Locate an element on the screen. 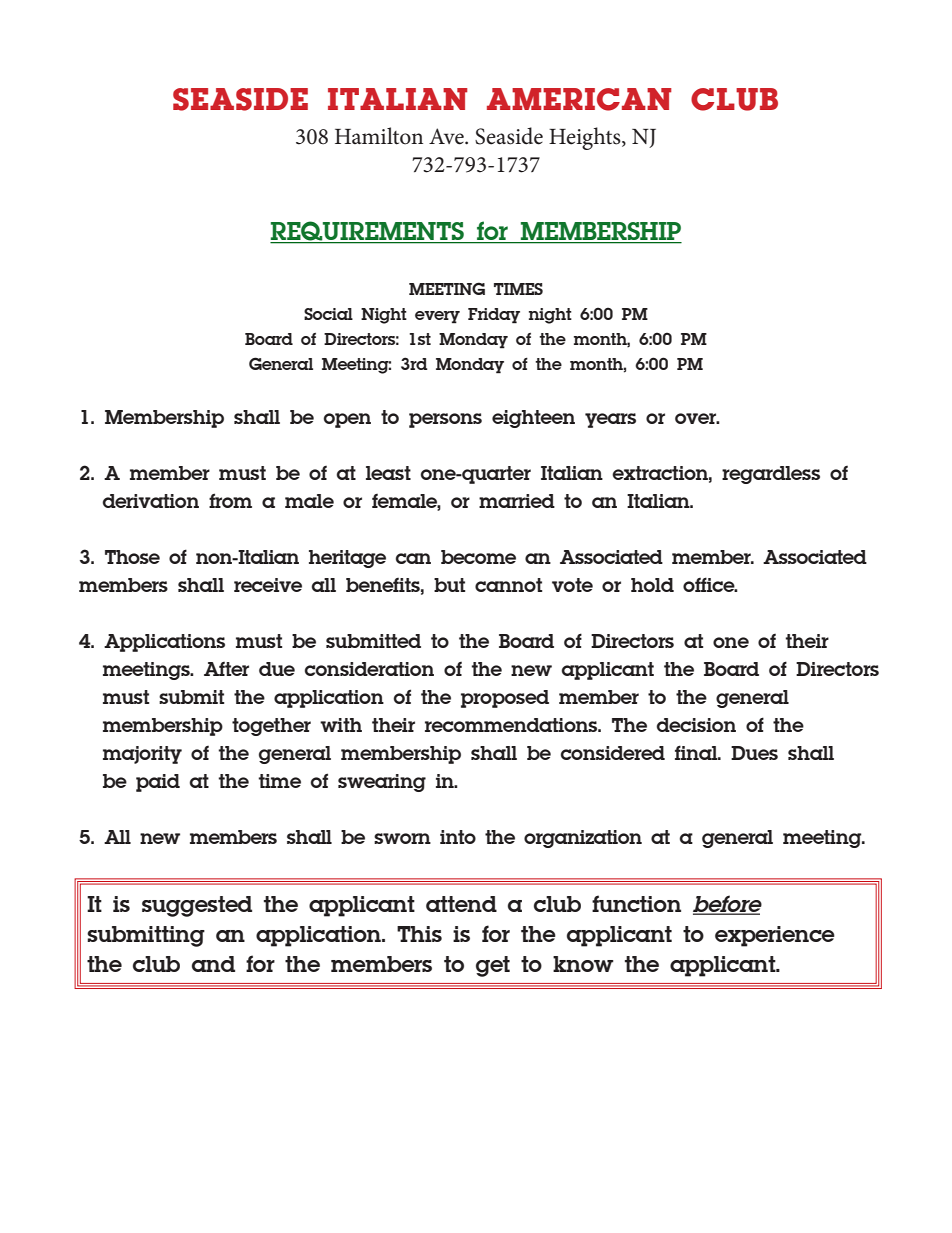 The height and width of the screenshot is (1233, 952). open is located at coordinates (347, 420).
